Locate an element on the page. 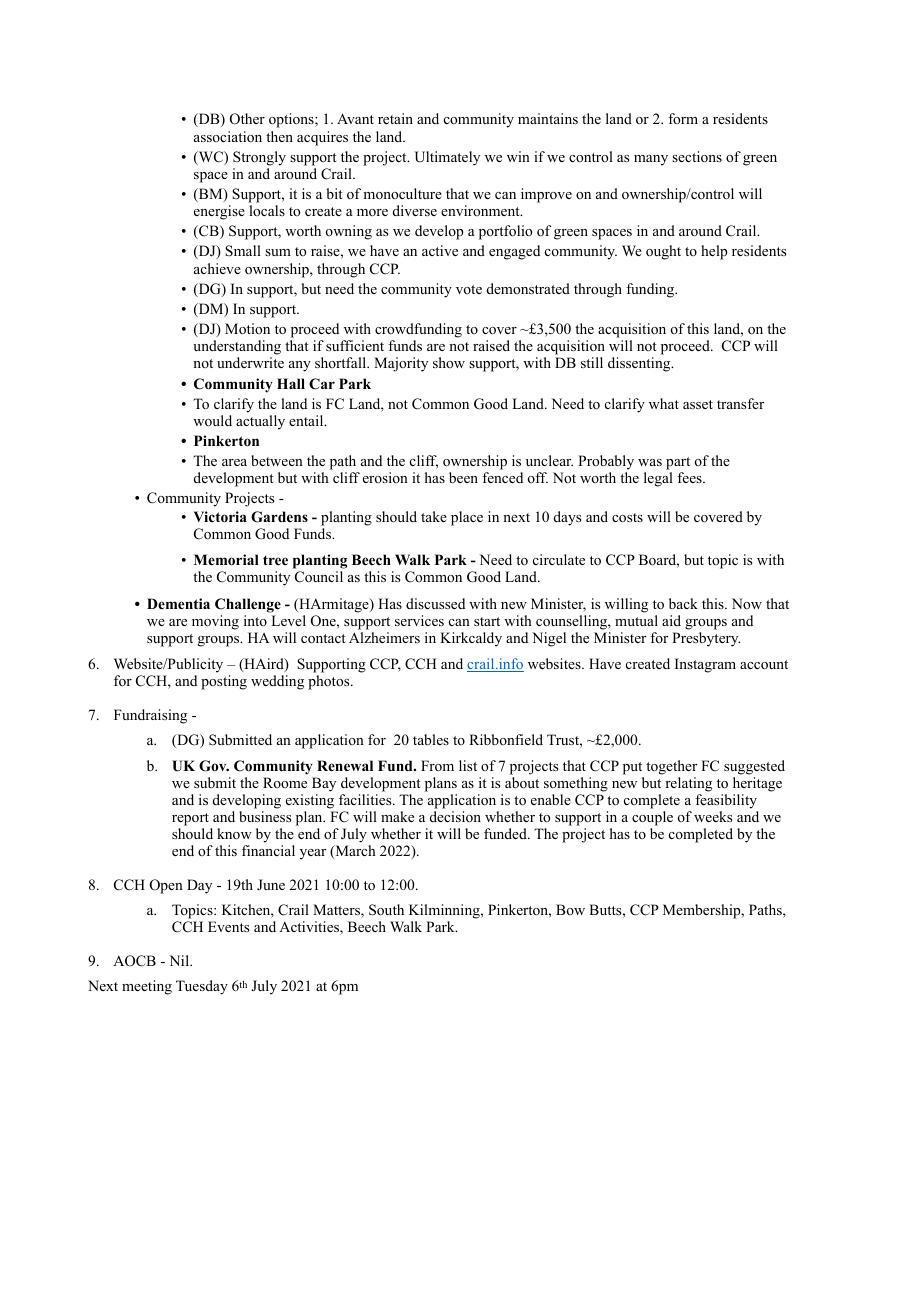  understanding is located at coordinates (237, 349).
